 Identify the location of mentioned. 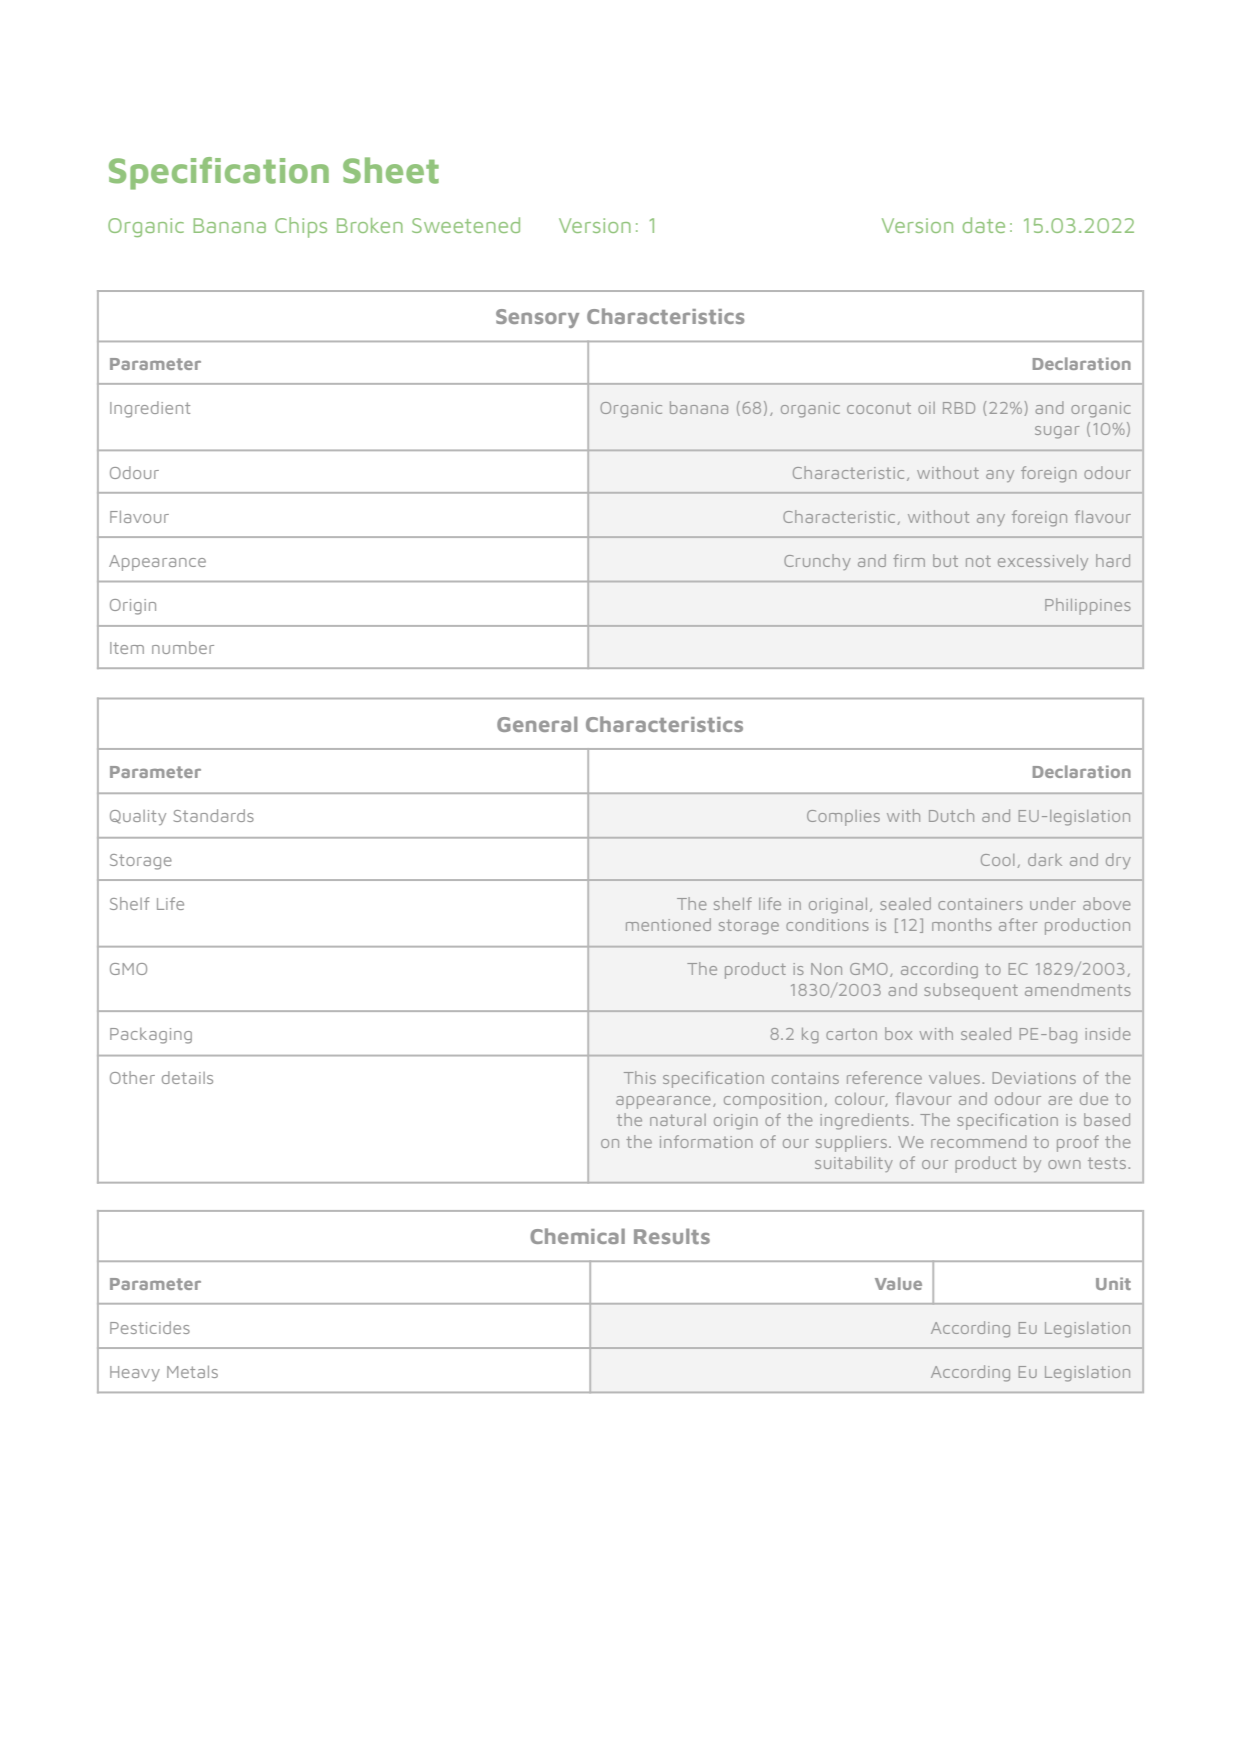
(668, 924).
